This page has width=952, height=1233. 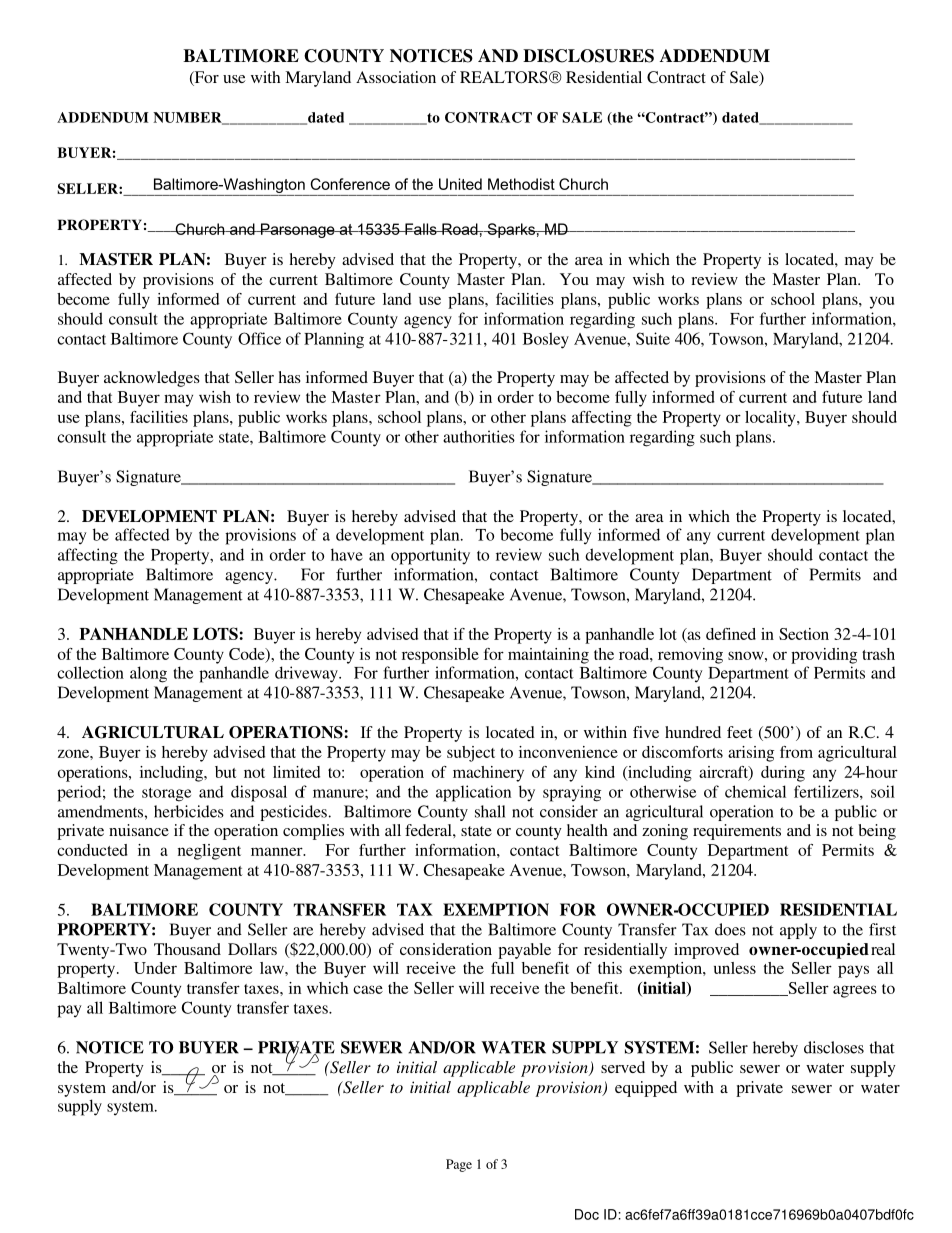 I want to click on Page, so click(x=459, y=1165).
